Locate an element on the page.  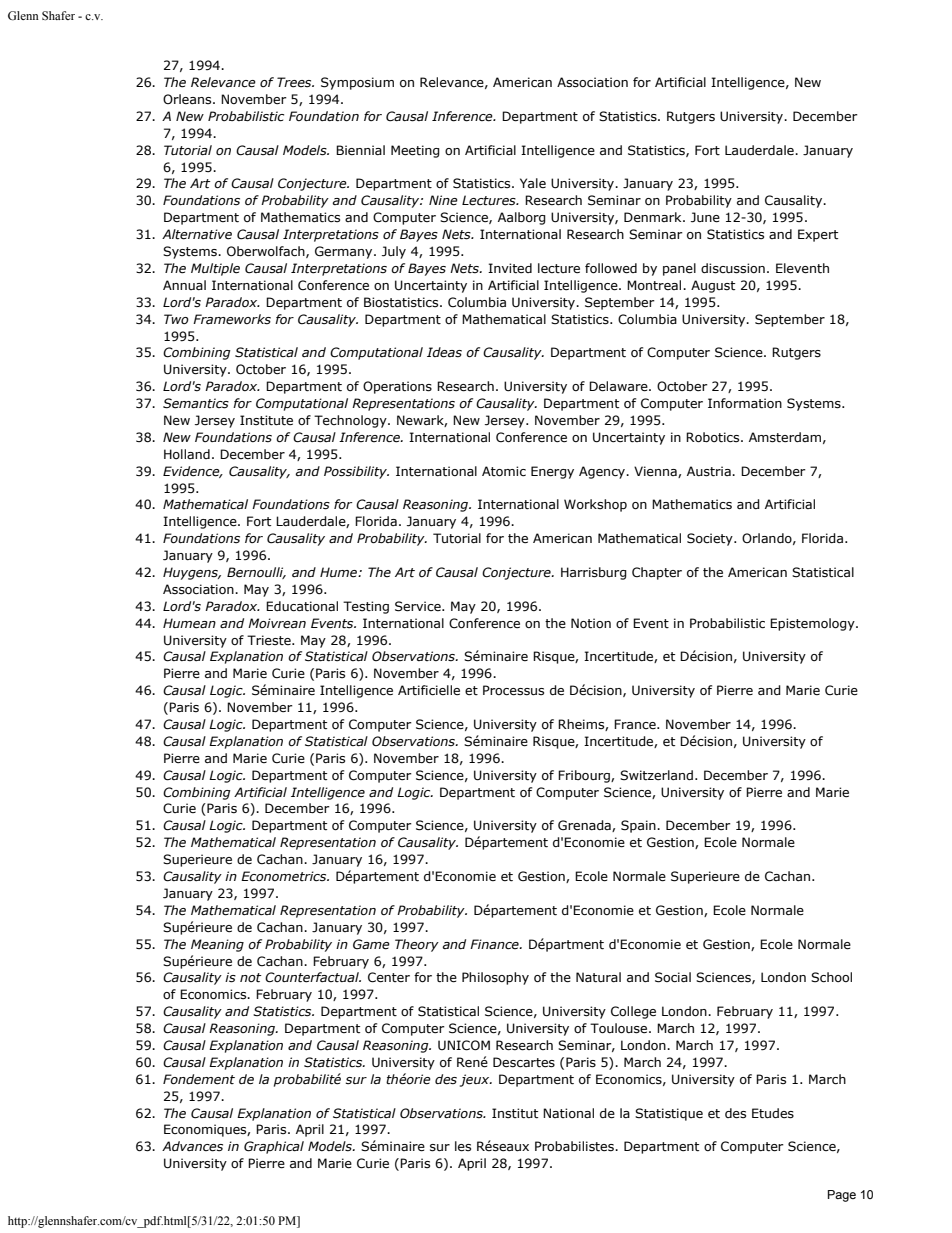
Graphical is located at coordinates (274, 1147).
